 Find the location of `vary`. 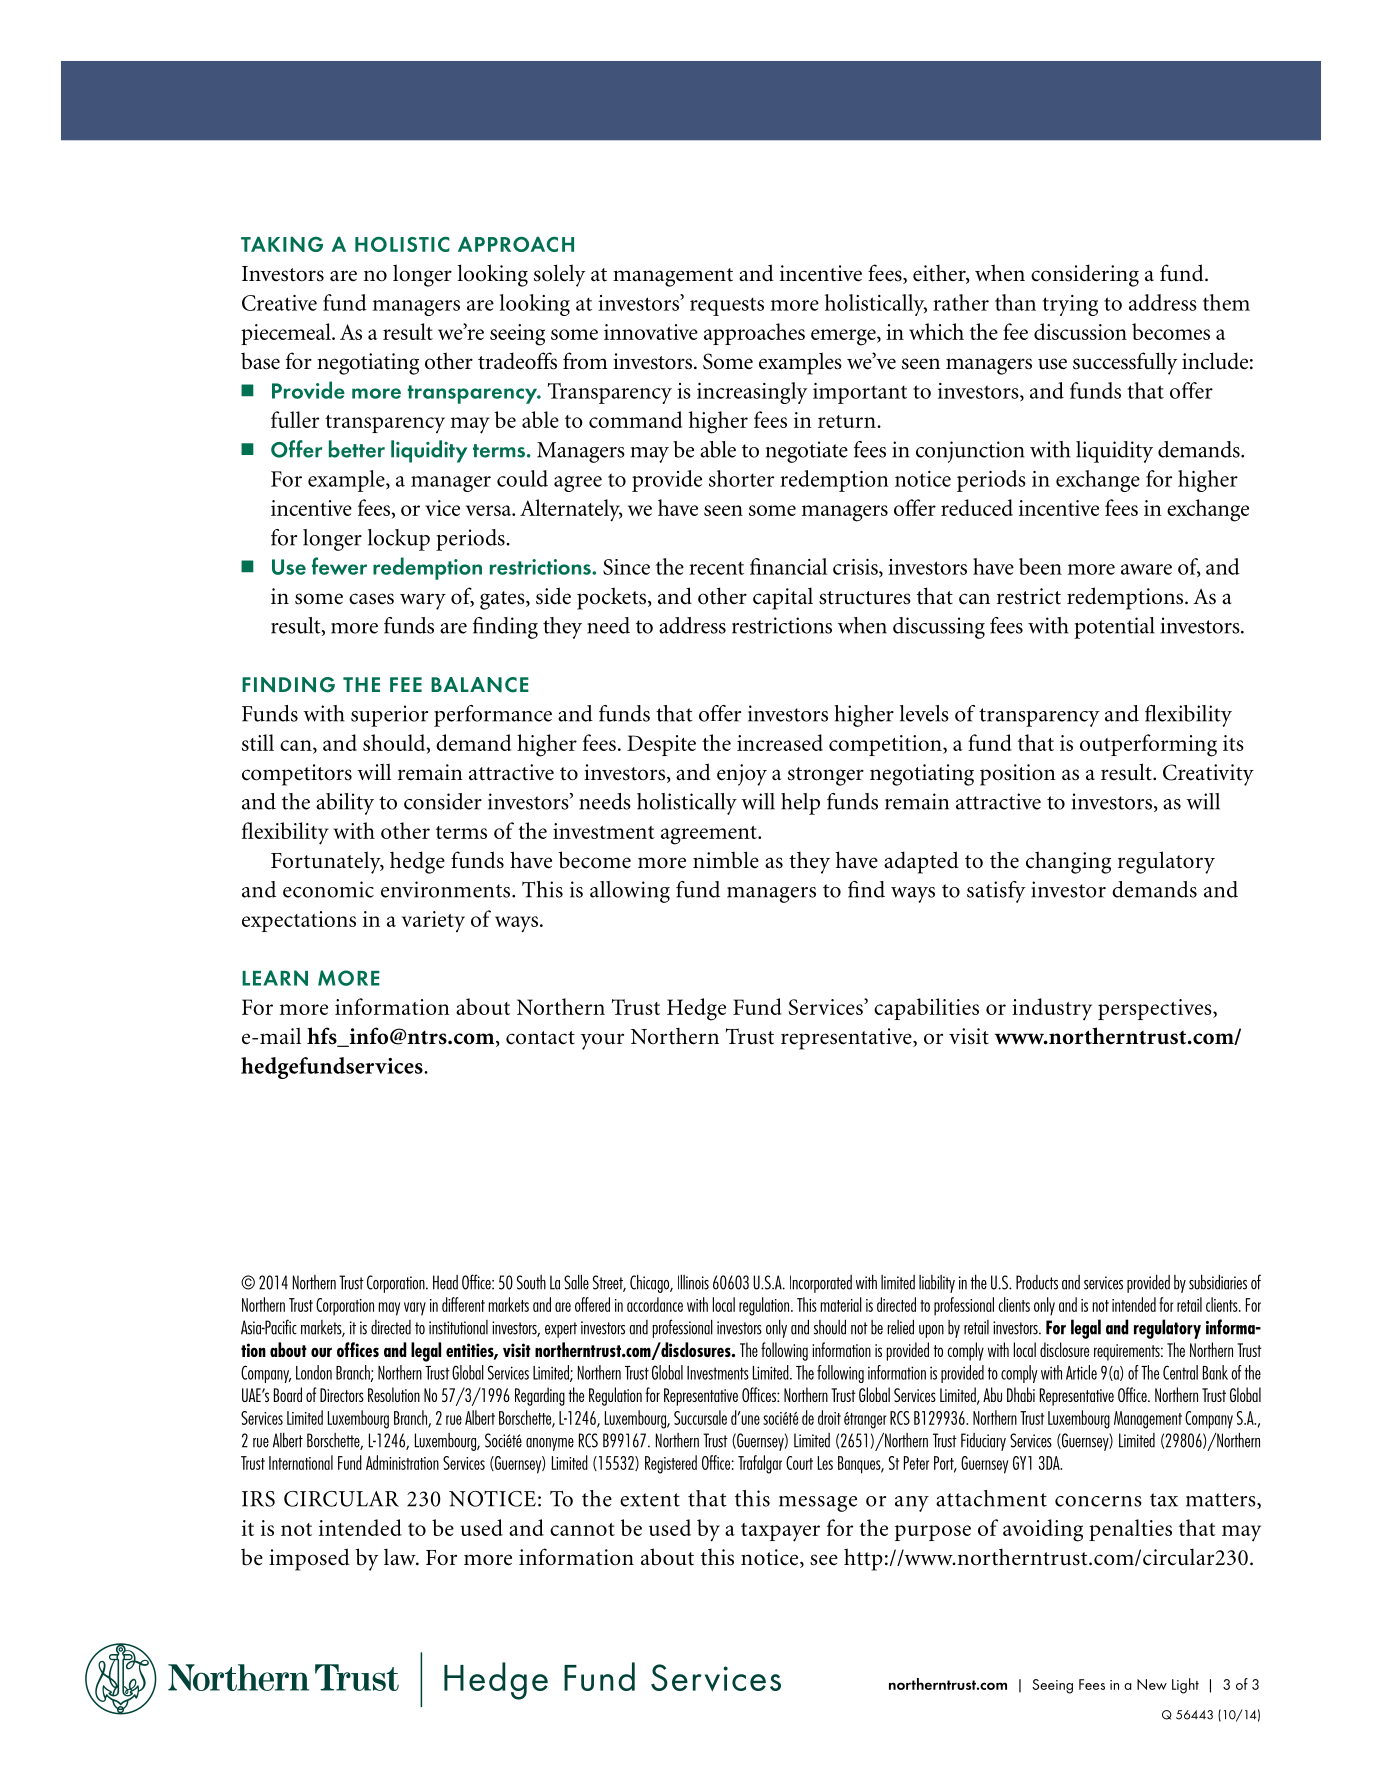

vary is located at coordinates (415, 1309).
